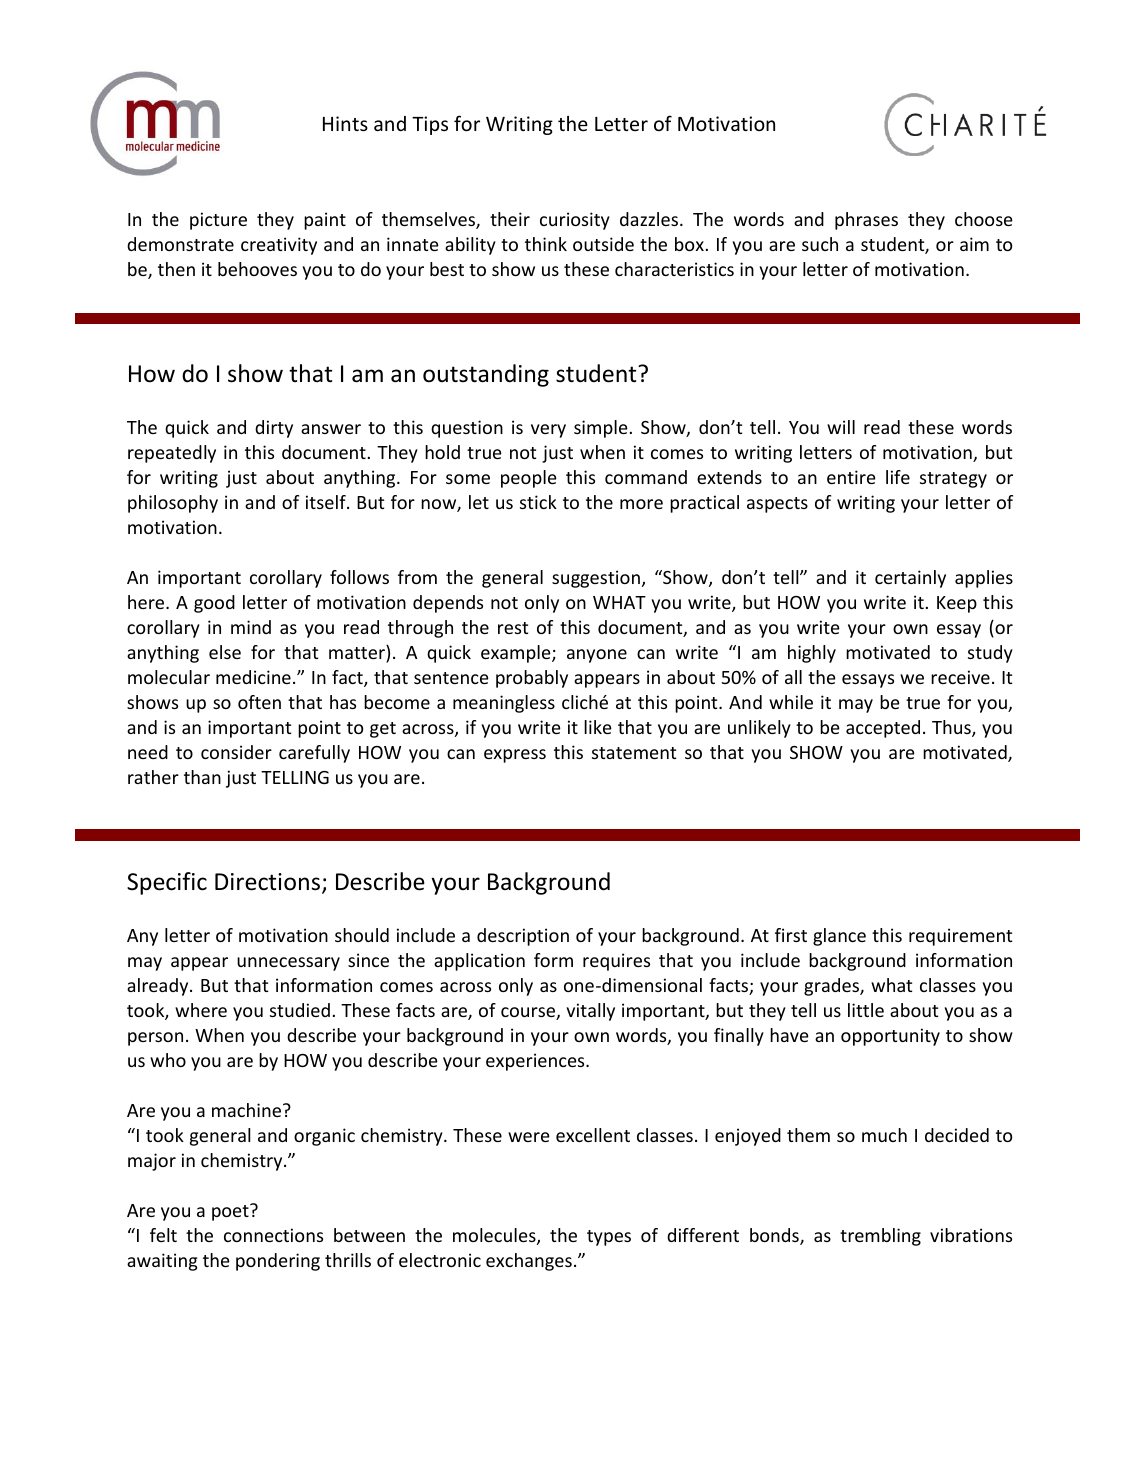  Describe the element at coordinates (218, 221) in the screenshot. I see `picture` at that location.
